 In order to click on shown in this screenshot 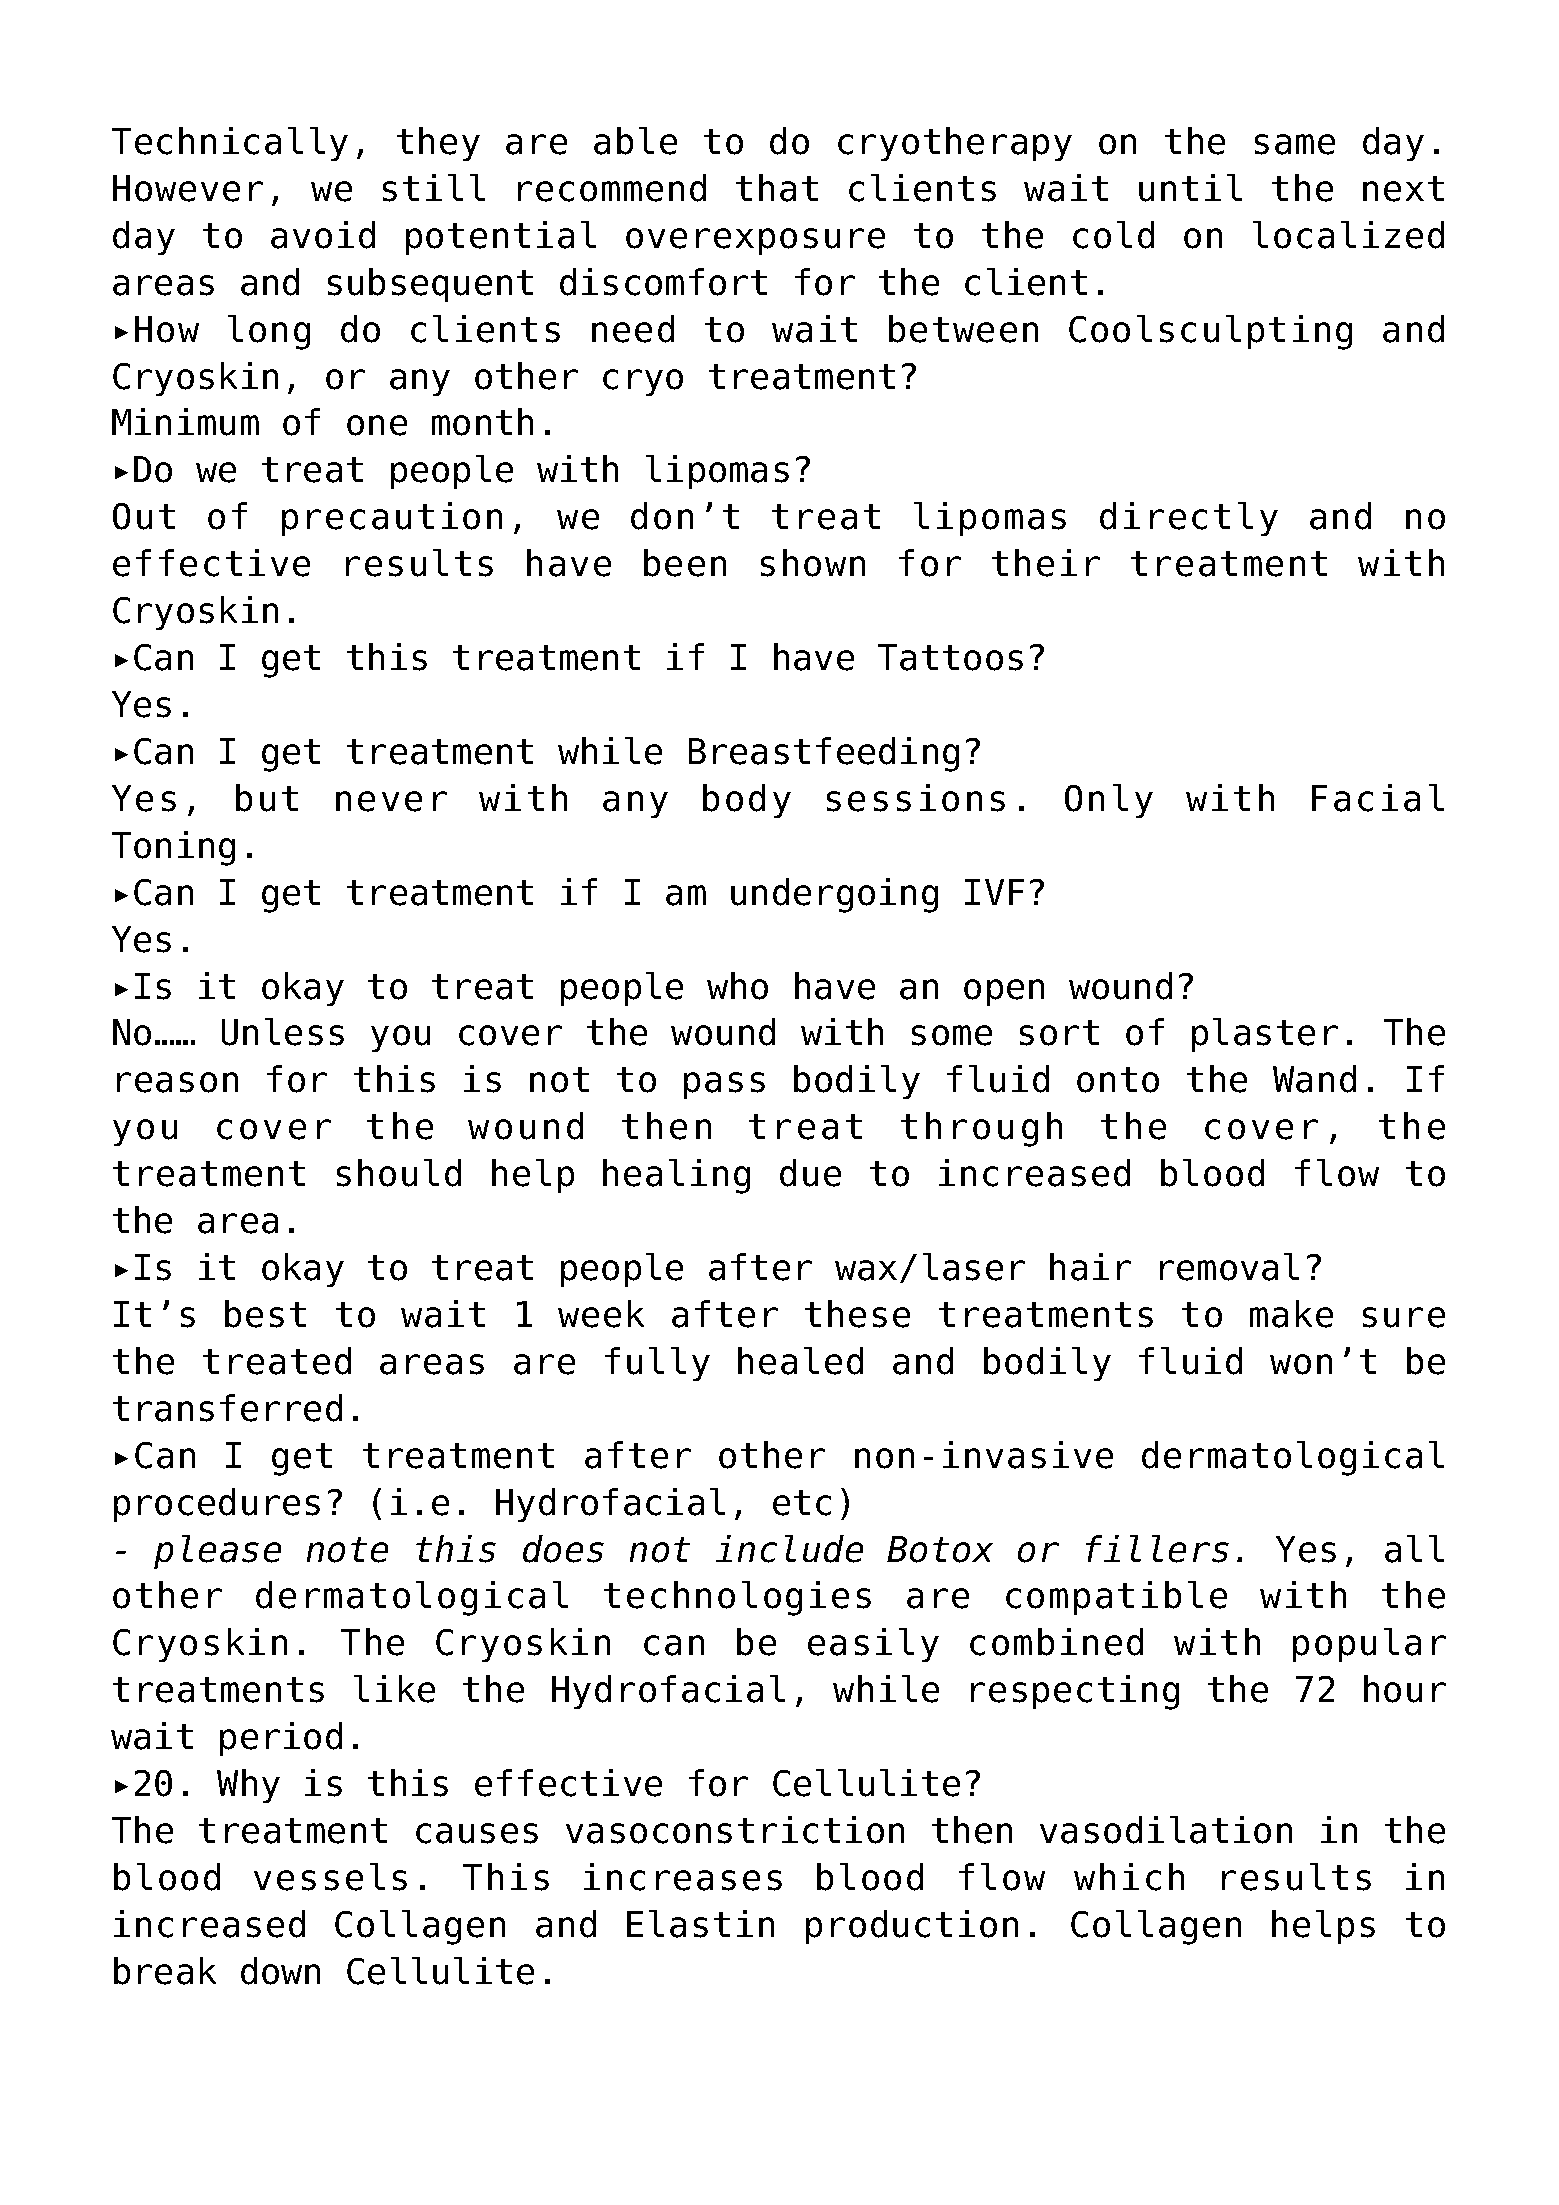, I will do `click(813, 563)`.
